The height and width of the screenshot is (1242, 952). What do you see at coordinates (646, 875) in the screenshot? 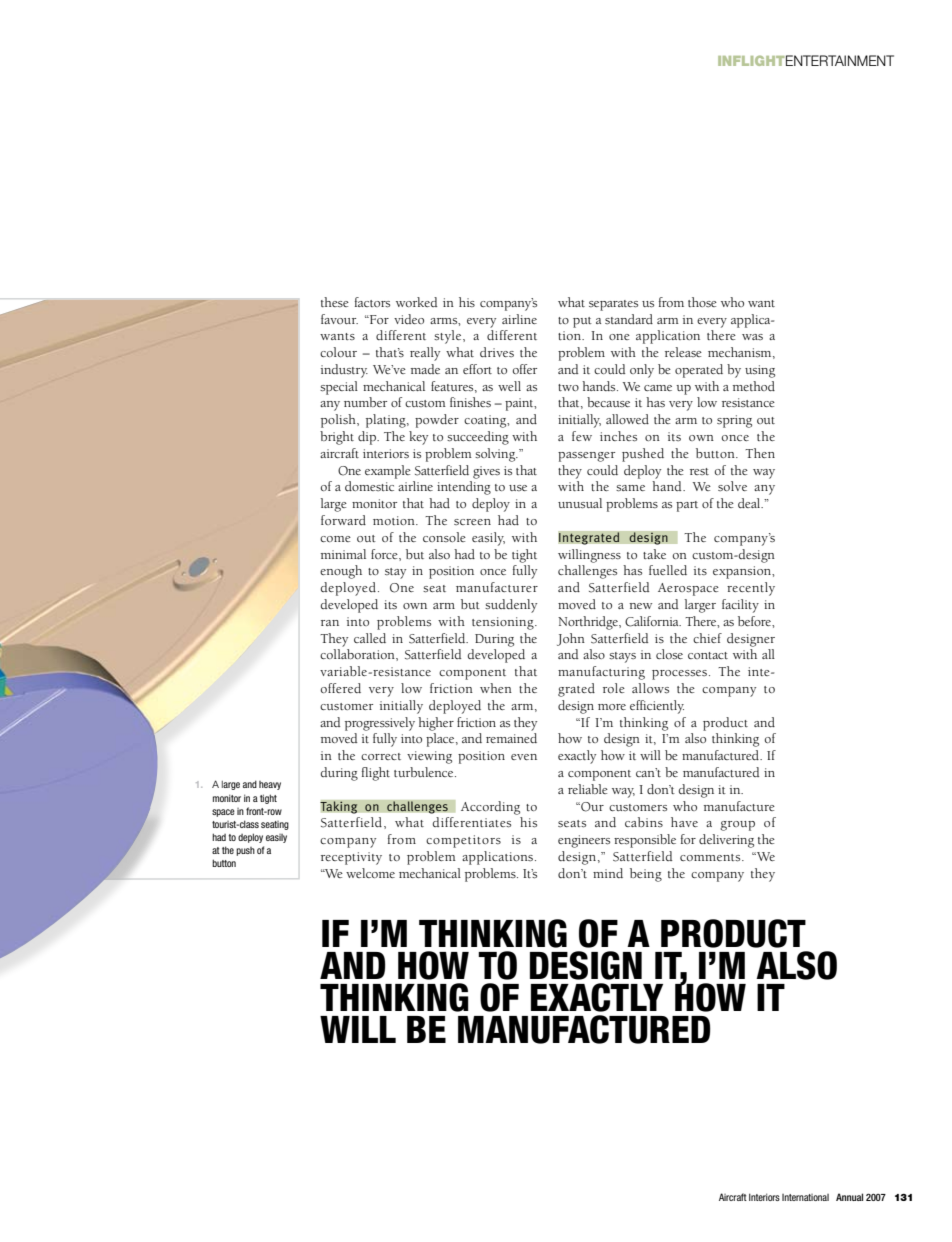
I see `being` at bounding box center [646, 875].
